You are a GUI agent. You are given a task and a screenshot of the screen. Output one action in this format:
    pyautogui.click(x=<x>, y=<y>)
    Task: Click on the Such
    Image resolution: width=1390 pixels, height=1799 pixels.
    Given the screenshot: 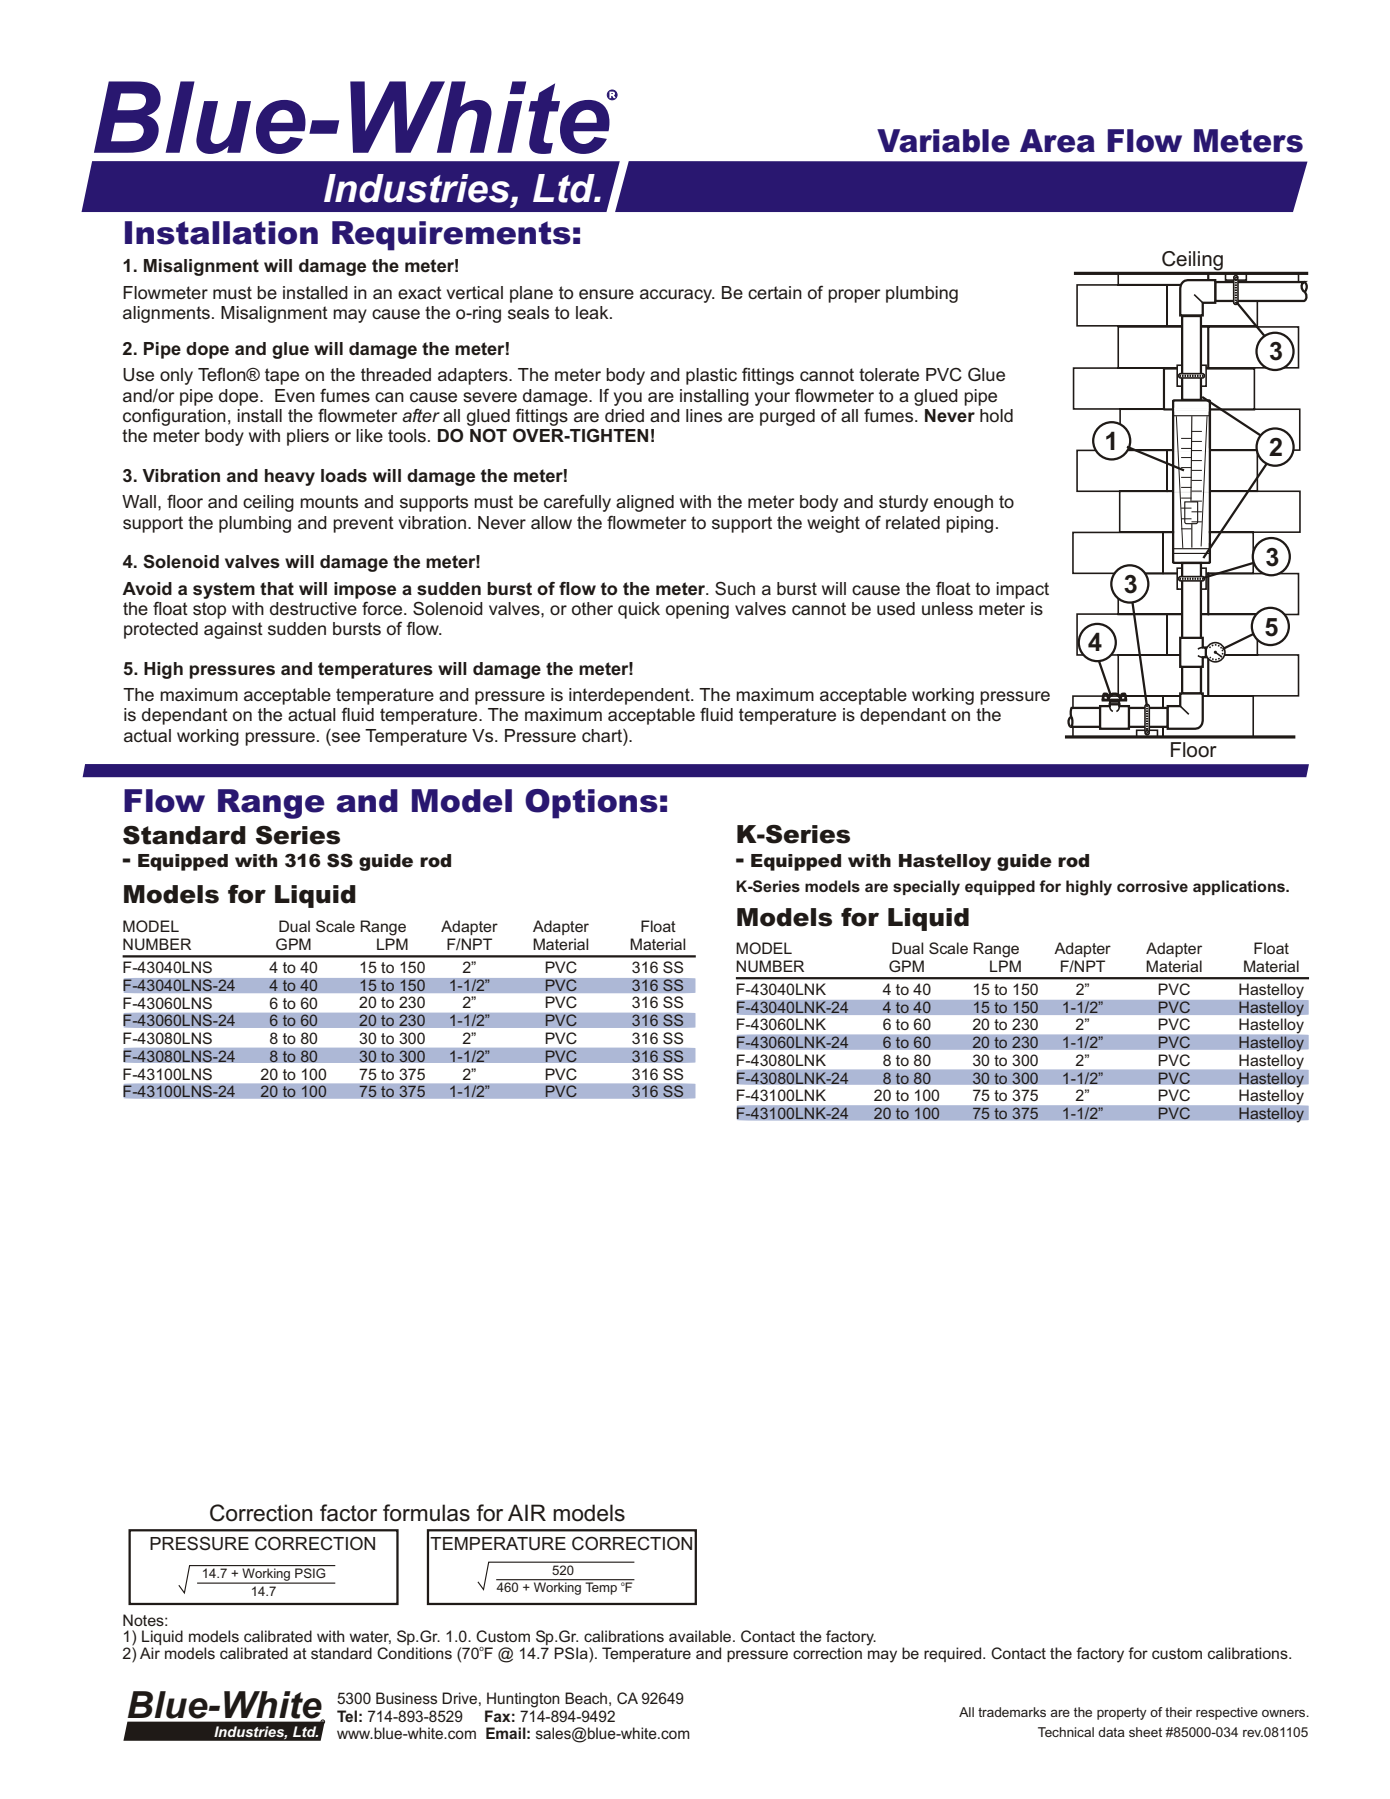 What is the action you would take?
    pyautogui.click(x=735, y=588)
